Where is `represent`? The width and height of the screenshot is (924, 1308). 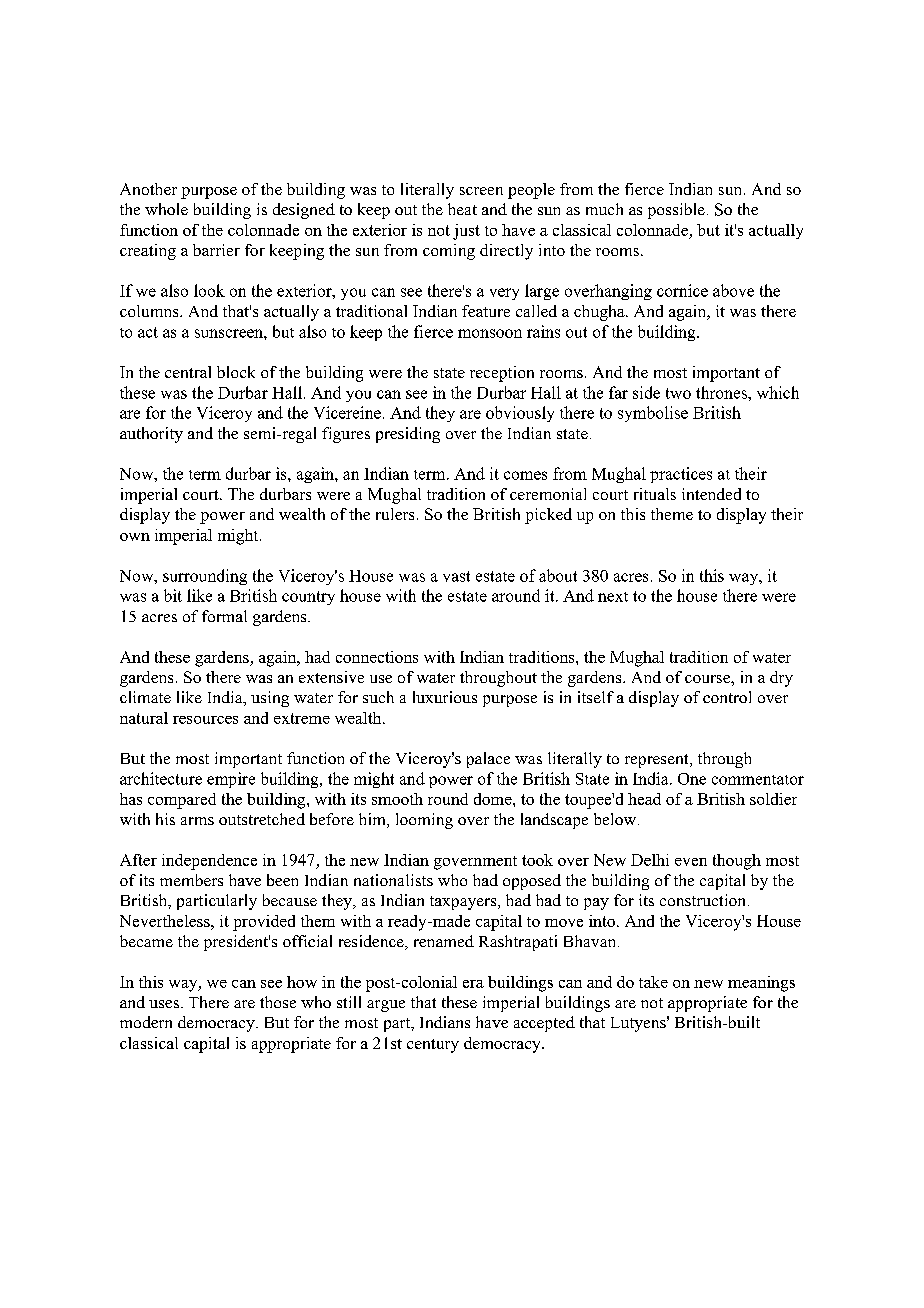 represent is located at coordinates (658, 761).
